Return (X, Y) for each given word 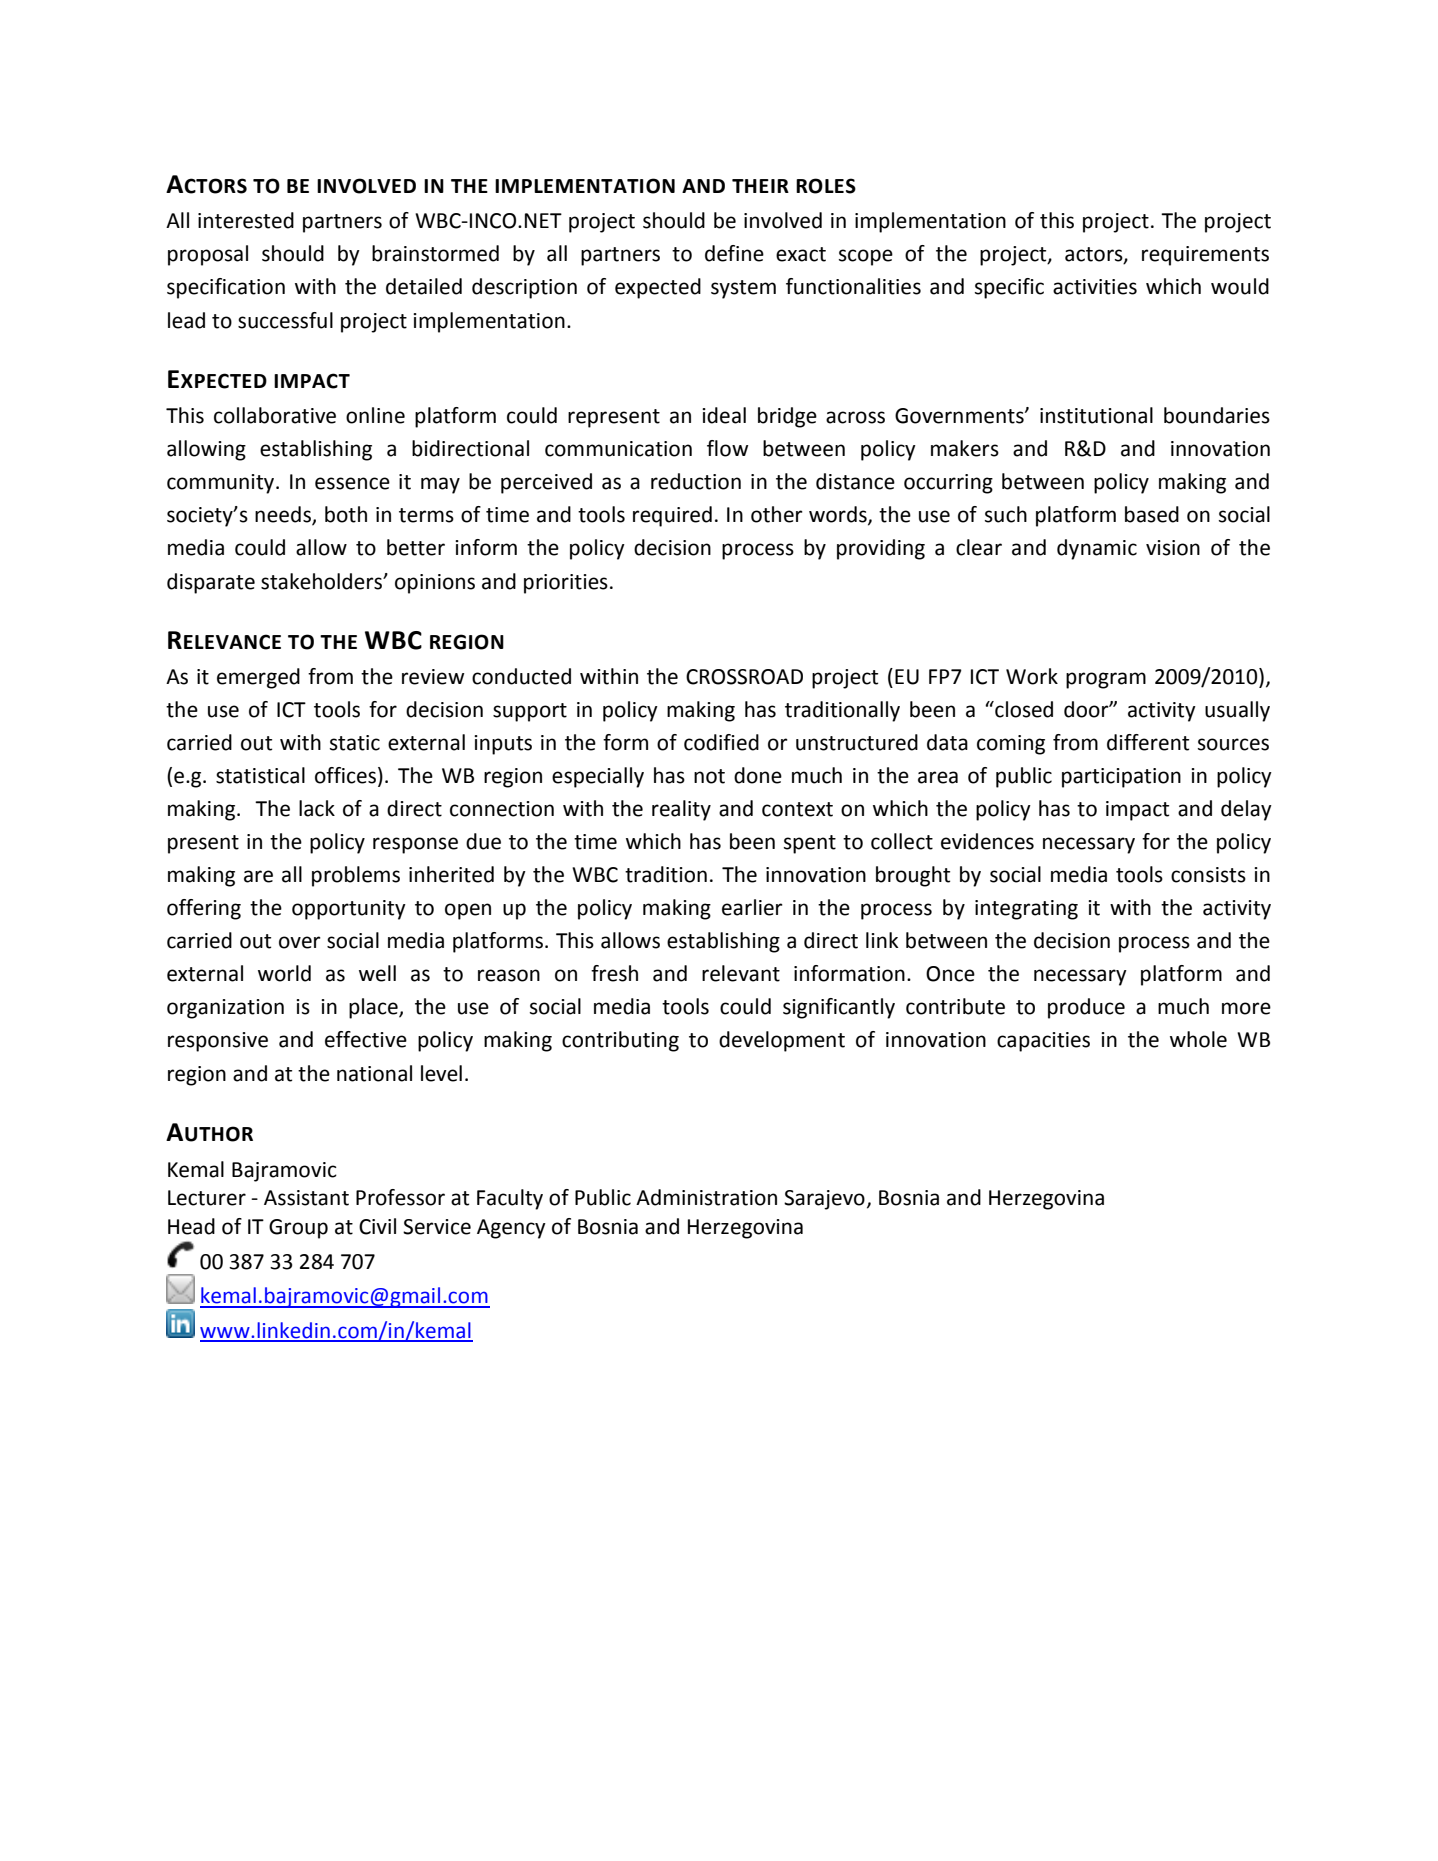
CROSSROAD (744, 677)
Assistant (306, 1198)
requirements (1205, 256)
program (1106, 680)
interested (246, 220)
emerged (258, 678)
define (734, 253)
